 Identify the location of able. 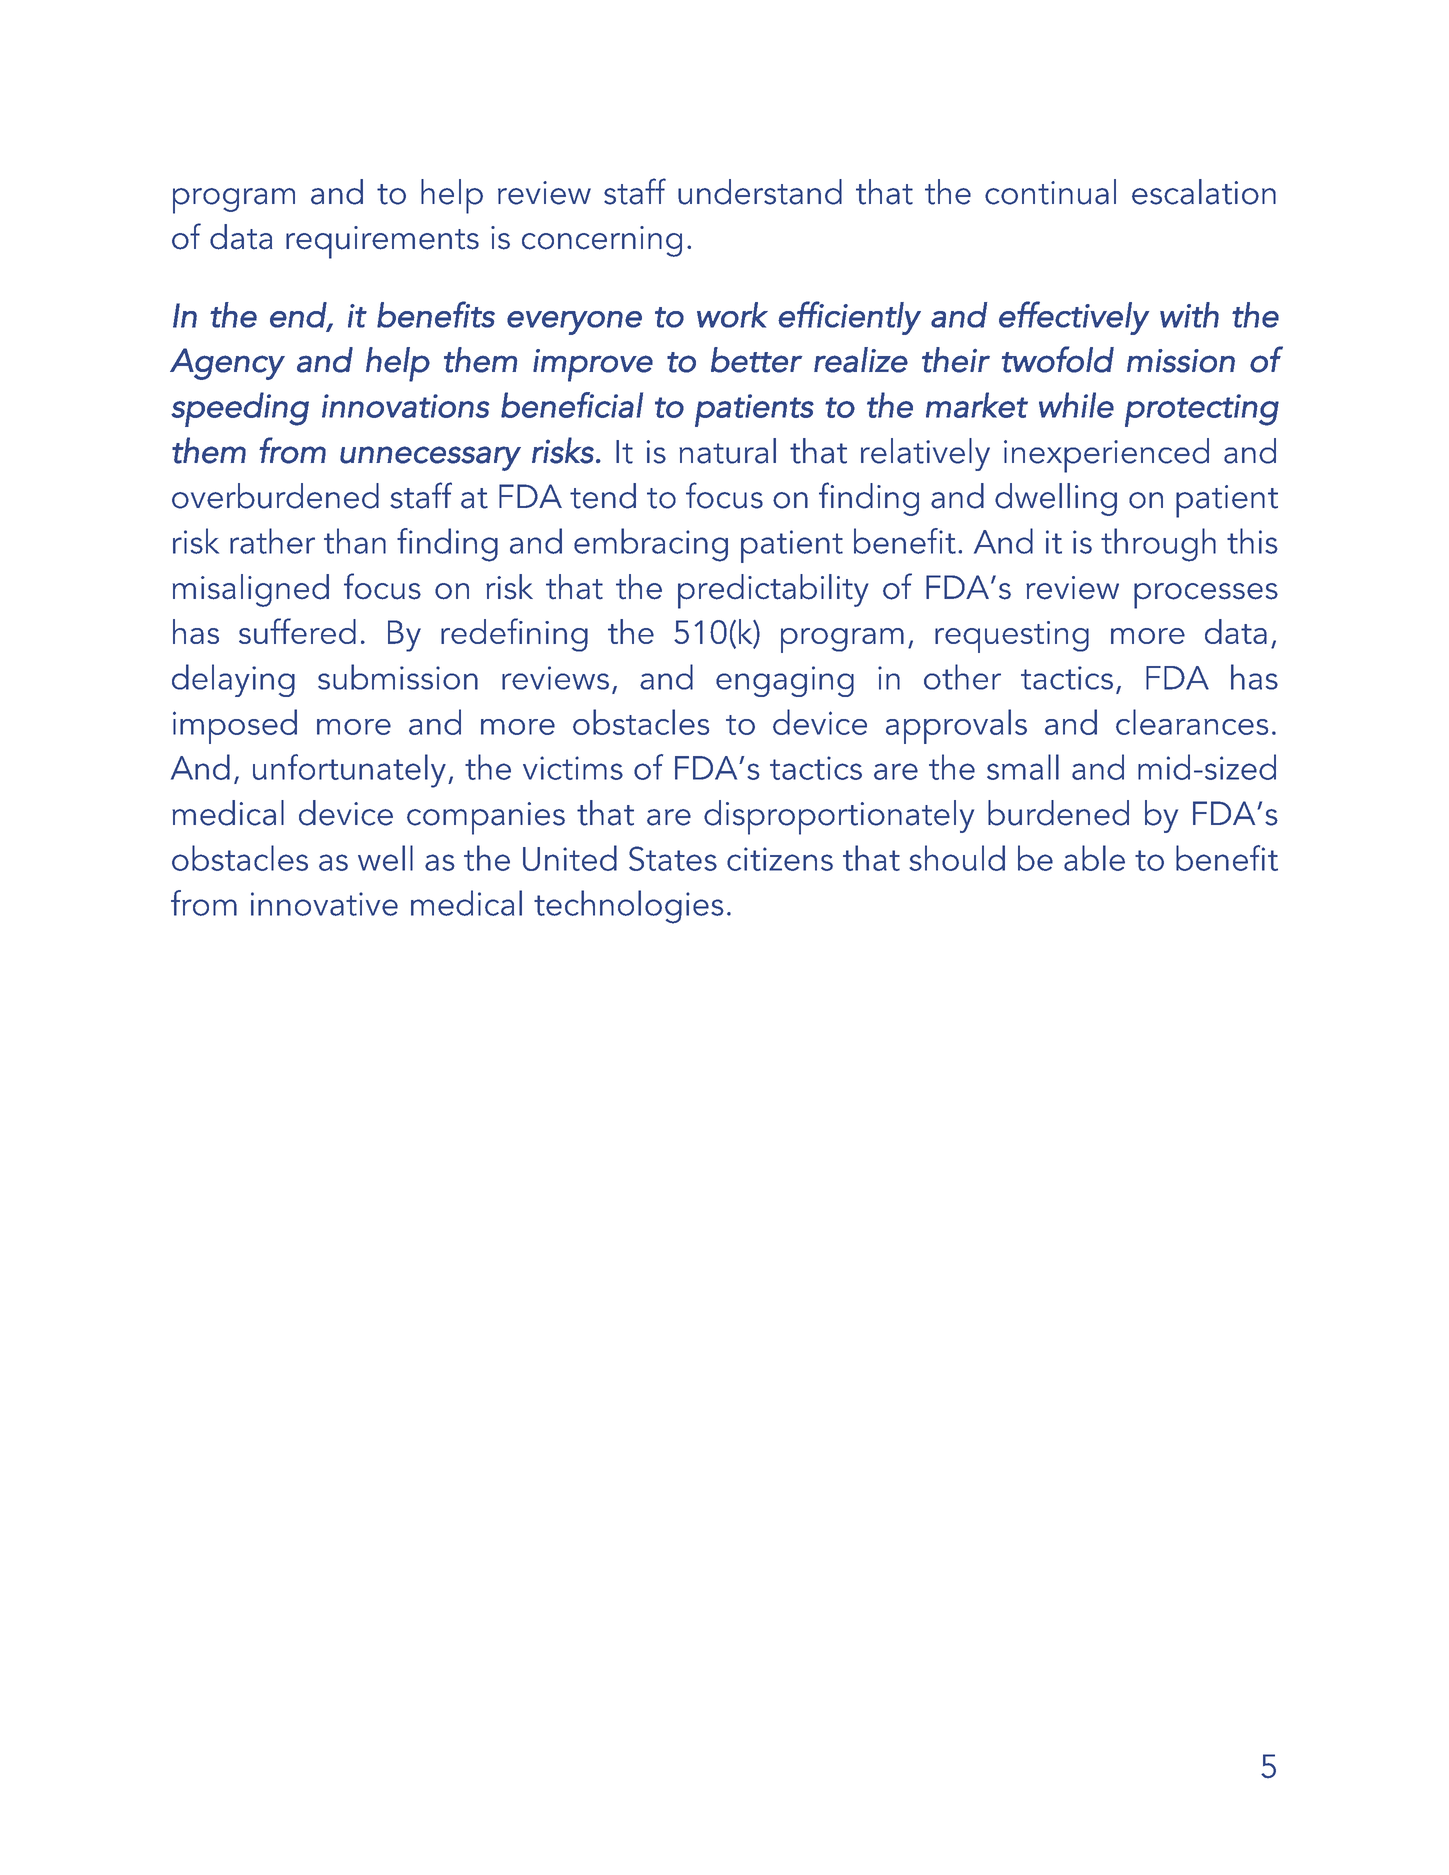
(1094, 858).
